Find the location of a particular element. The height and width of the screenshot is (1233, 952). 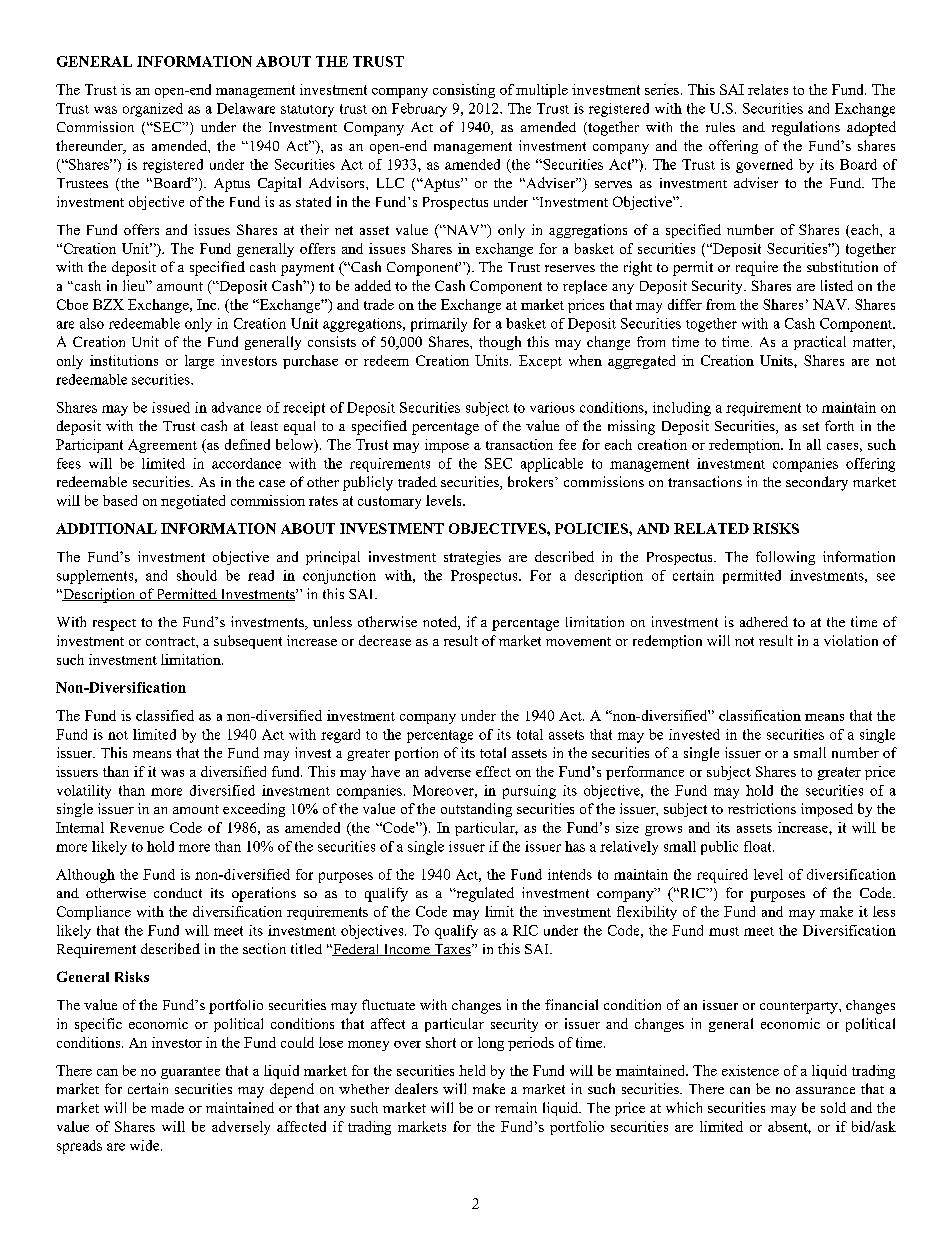

strategies is located at coordinates (472, 558).
